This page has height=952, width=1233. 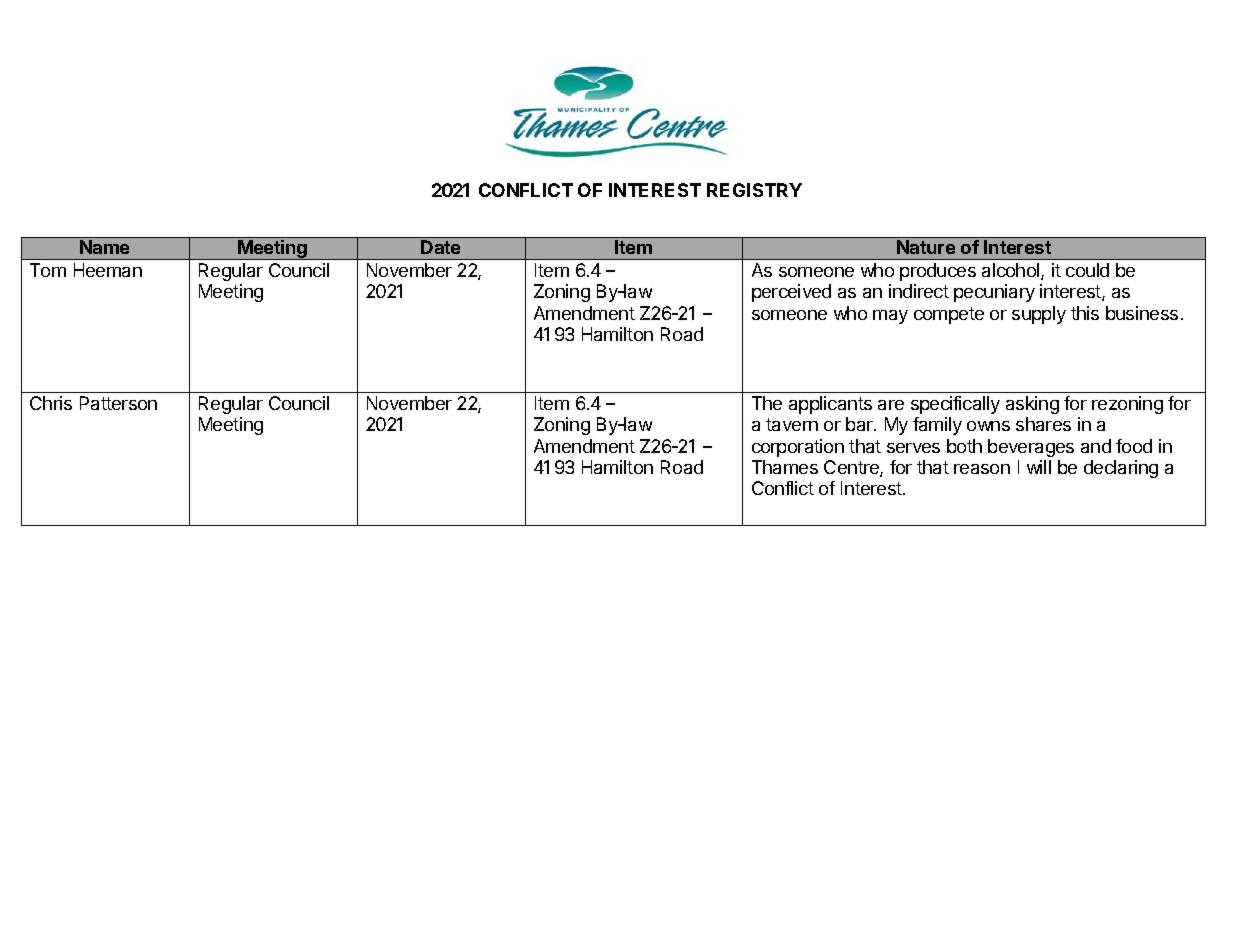 I want to click on Patterson, so click(x=118, y=403).
